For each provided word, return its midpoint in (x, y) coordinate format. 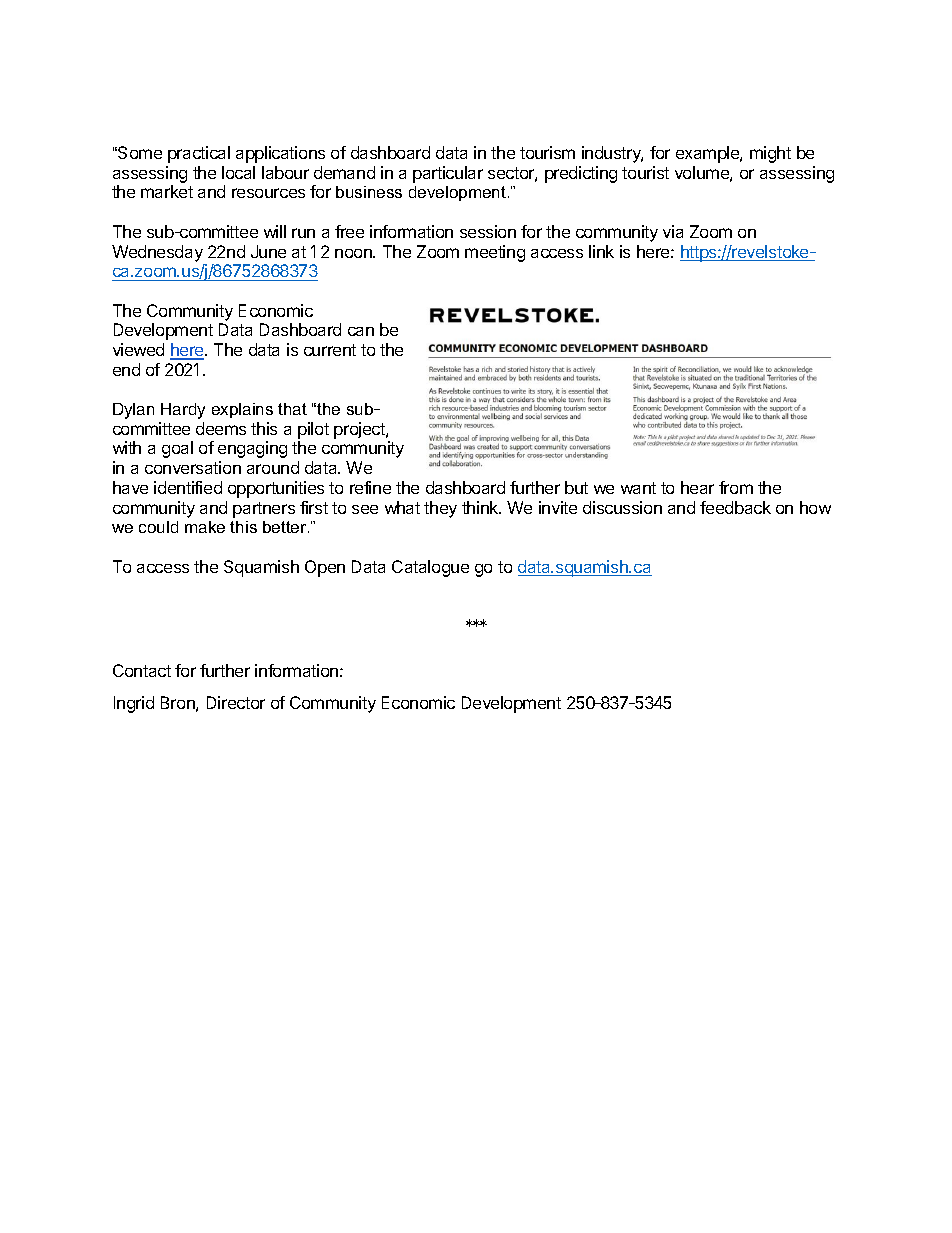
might (770, 154)
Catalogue (430, 568)
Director (236, 702)
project (360, 430)
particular (448, 174)
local (238, 172)
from (736, 487)
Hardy (183, 411)
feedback (735, 507)
